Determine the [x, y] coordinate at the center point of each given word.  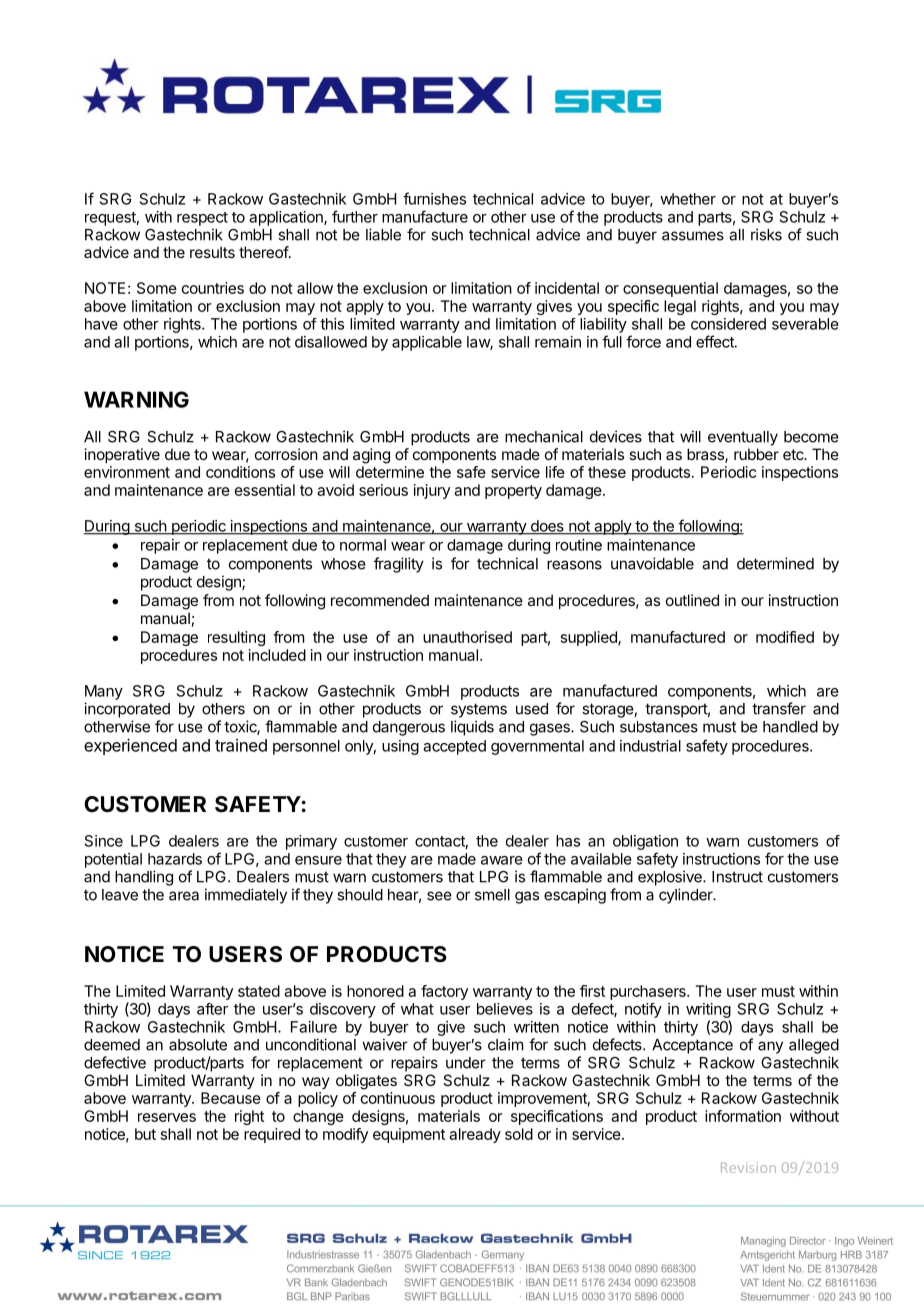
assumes [693, 236]
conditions [240, 472]
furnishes [434, 198]
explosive [671, 878]
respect [202, 219]
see [439, 896]
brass [706, 455]
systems [479, 710]
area [184, 896]
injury [432, 491]
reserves [167, 1117]
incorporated [127, 710]
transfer [779, 708]
